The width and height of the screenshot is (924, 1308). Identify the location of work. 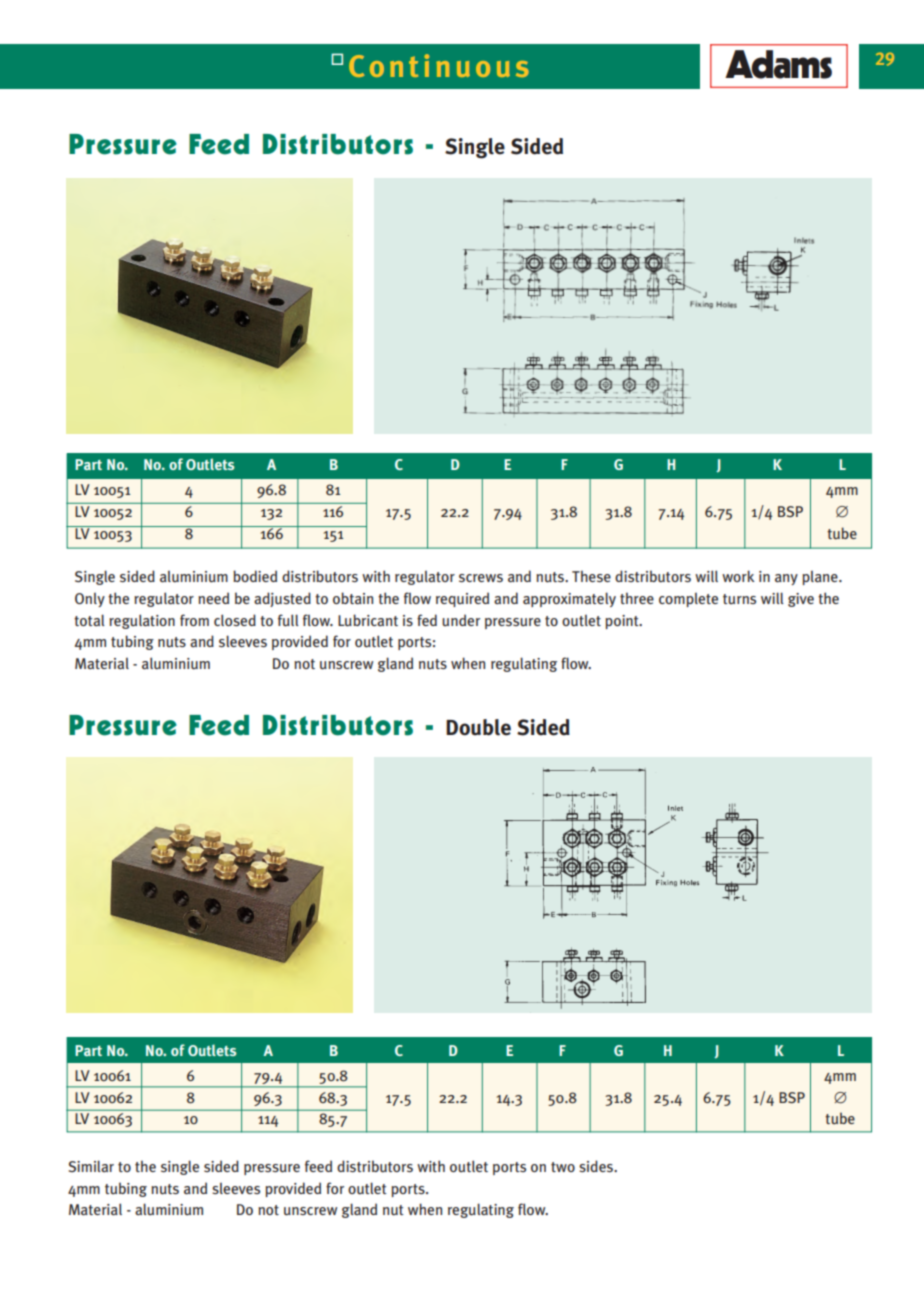
(738, 576).
